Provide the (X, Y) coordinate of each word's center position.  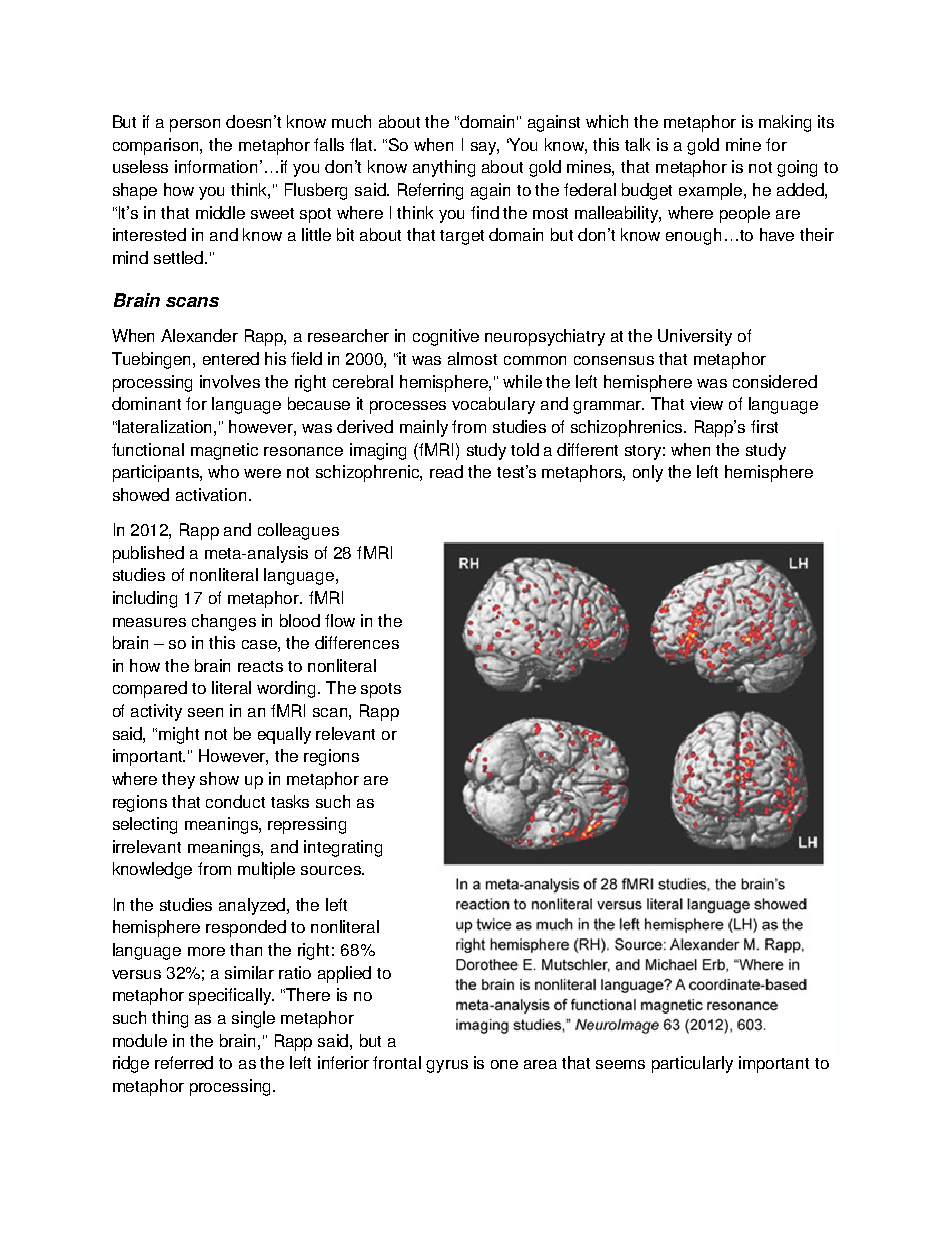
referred (184, 1062)
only (648, 473)
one (504, 1064)
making (785, 123)
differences (357, 642)
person (195, 125)
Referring (430, 191)
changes (224, 622)
